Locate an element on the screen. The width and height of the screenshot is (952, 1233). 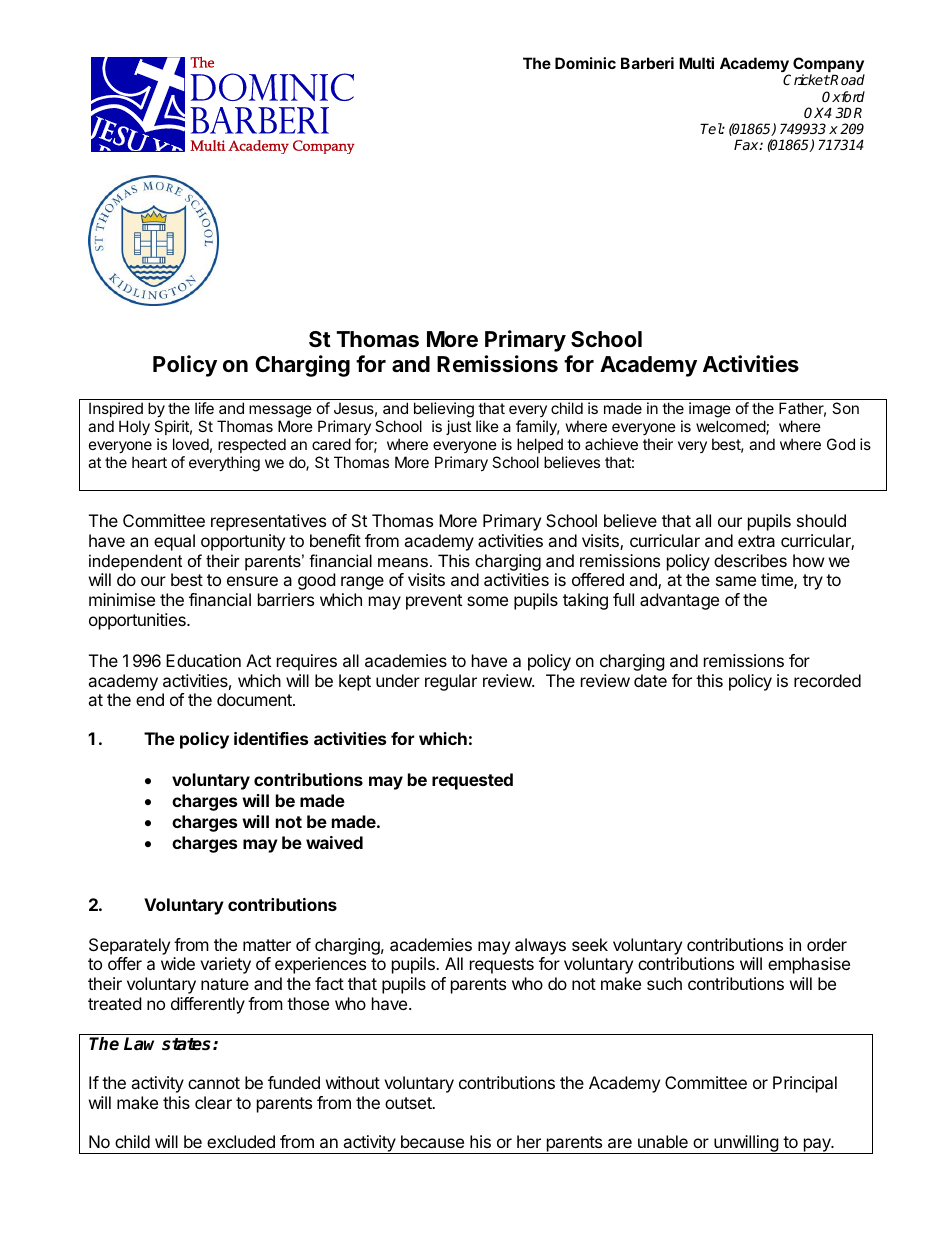
identifies is located at coordinates (271, 738).
